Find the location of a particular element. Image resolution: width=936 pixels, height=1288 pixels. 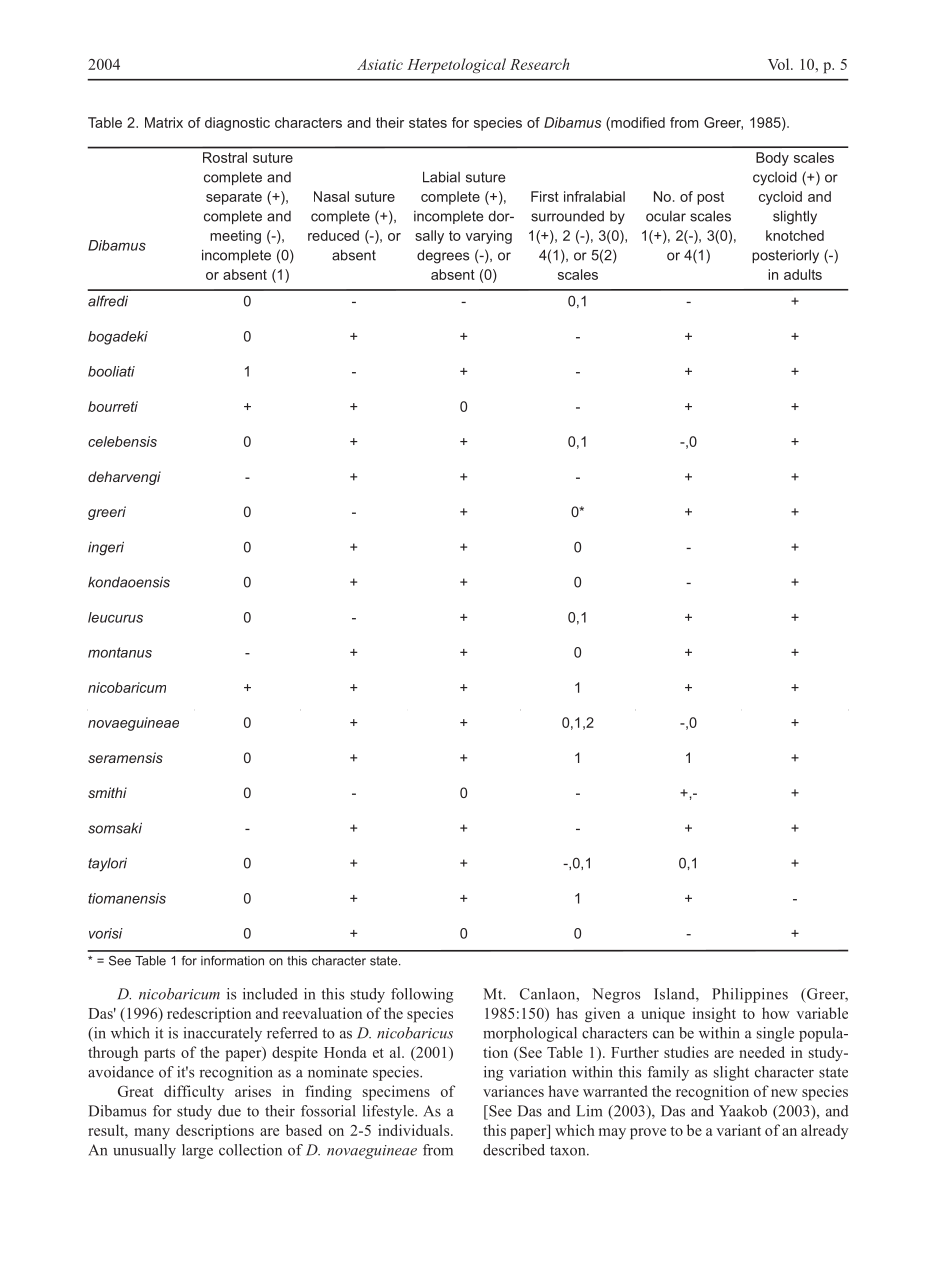

Vol is located at coordinates (780, 64).
